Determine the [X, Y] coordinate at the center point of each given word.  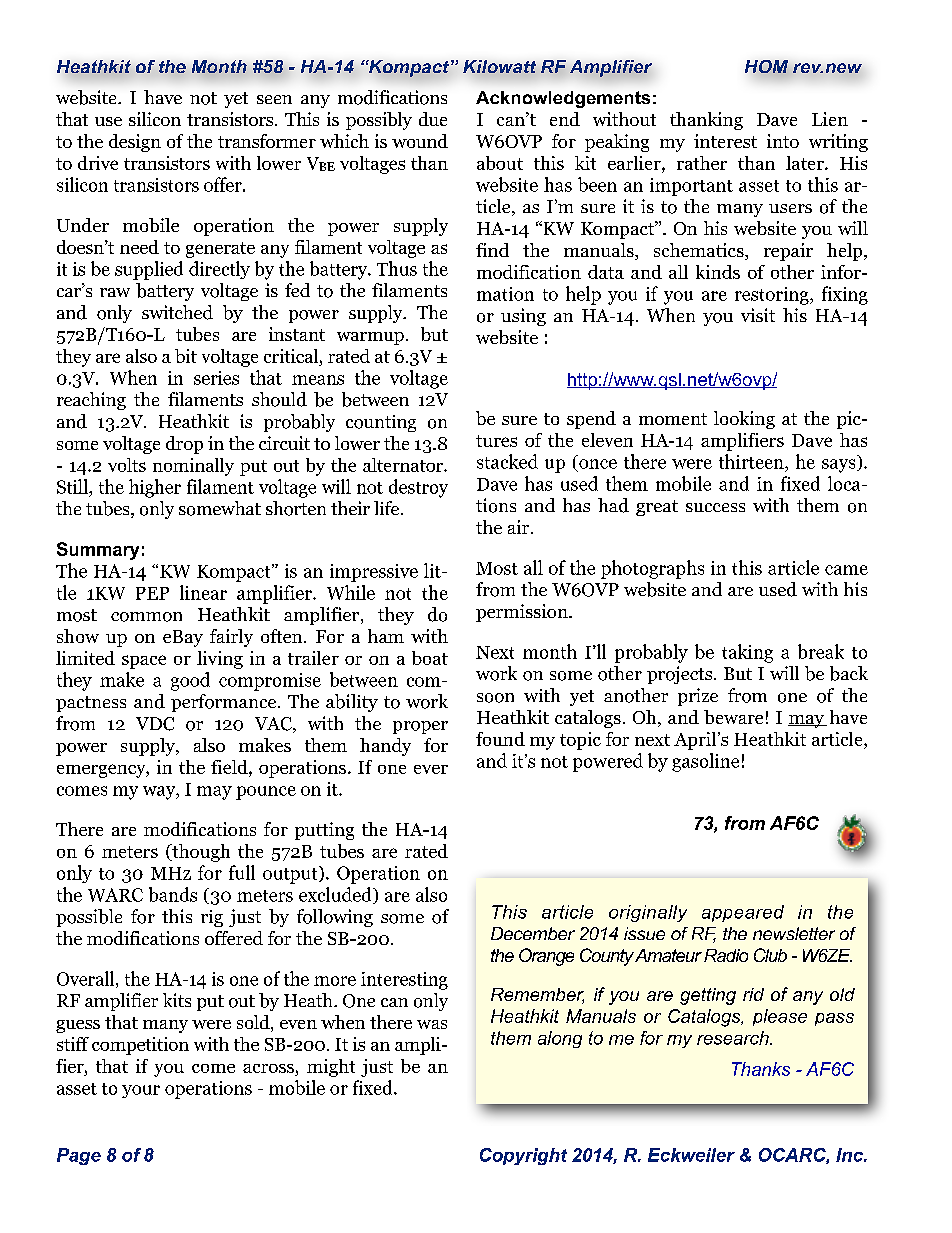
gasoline [705, 762]
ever [431, 769]
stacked [507, 461]
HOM [766, 68]
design [135, 143]
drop [184, 445]
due [433, 119]
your [141, 1091]
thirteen [752, 461]
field [230, 767]
